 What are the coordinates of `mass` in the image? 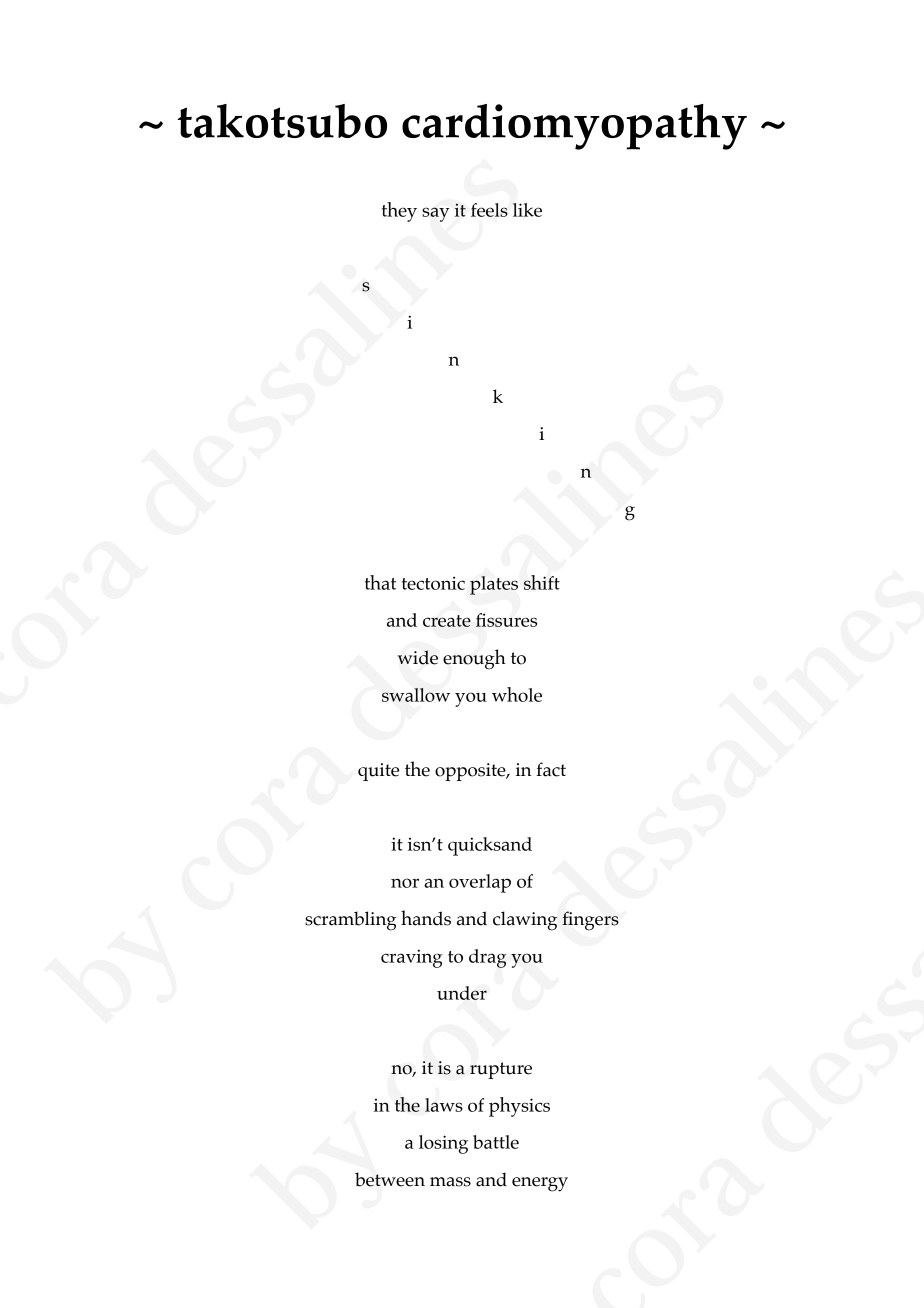 It's located at (450, 1182).
